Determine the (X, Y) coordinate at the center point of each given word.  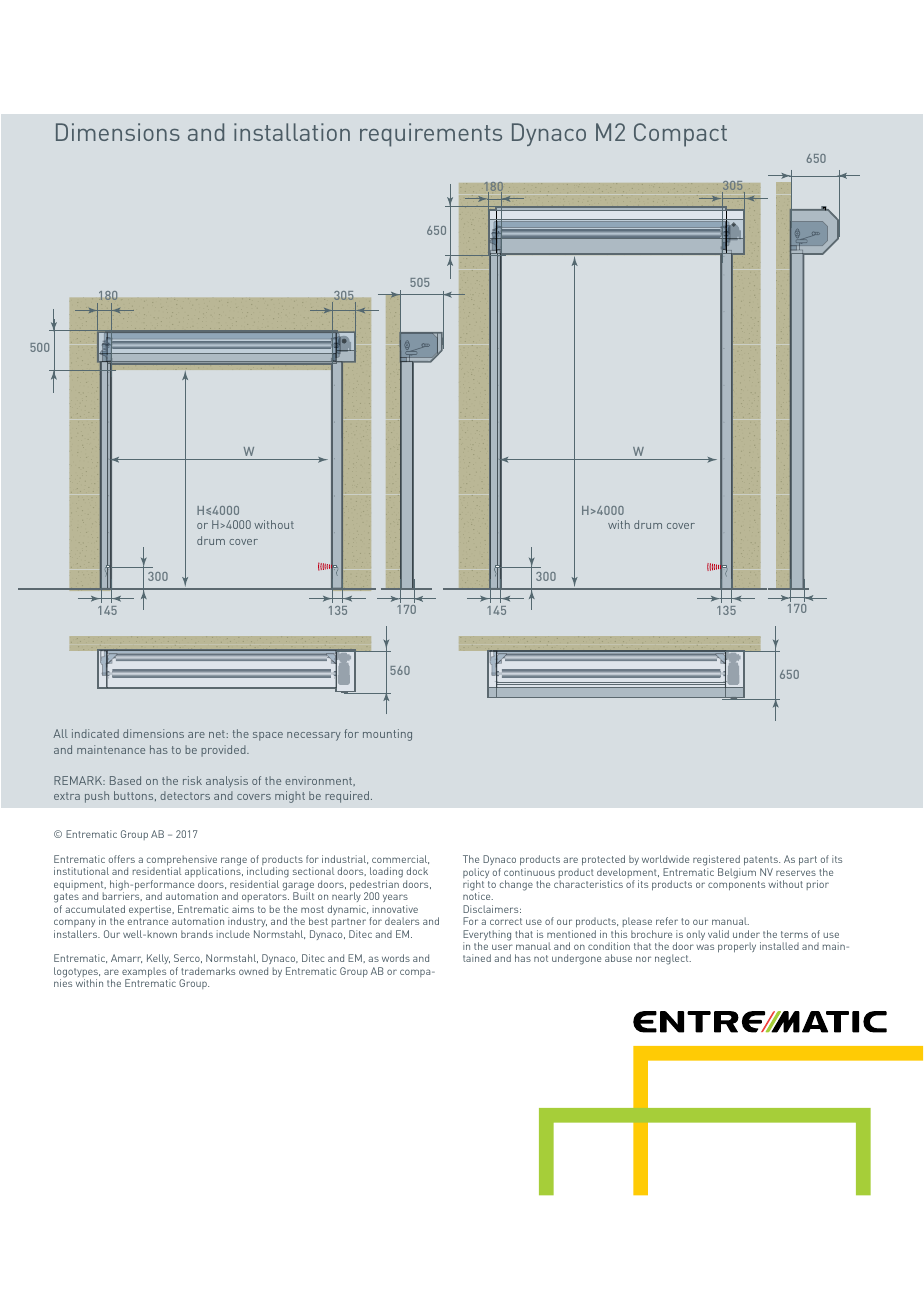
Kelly (158, 961)
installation (292, 132)
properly (737, 947)
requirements (431, 135)
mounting (387, 735)
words (396, 958)
